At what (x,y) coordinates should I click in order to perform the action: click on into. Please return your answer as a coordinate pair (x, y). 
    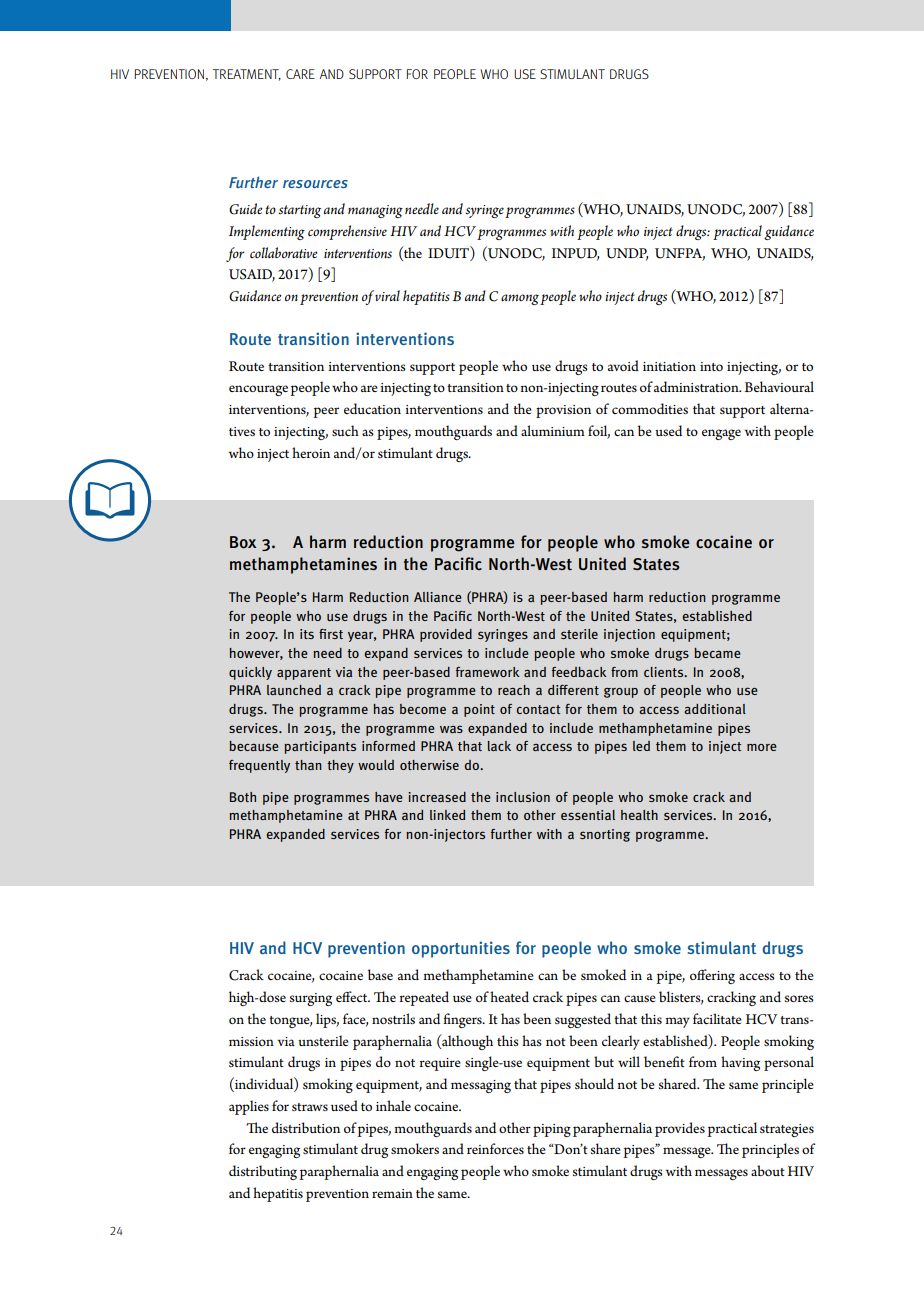
    Looking at the image, I should click on (711, 366).
